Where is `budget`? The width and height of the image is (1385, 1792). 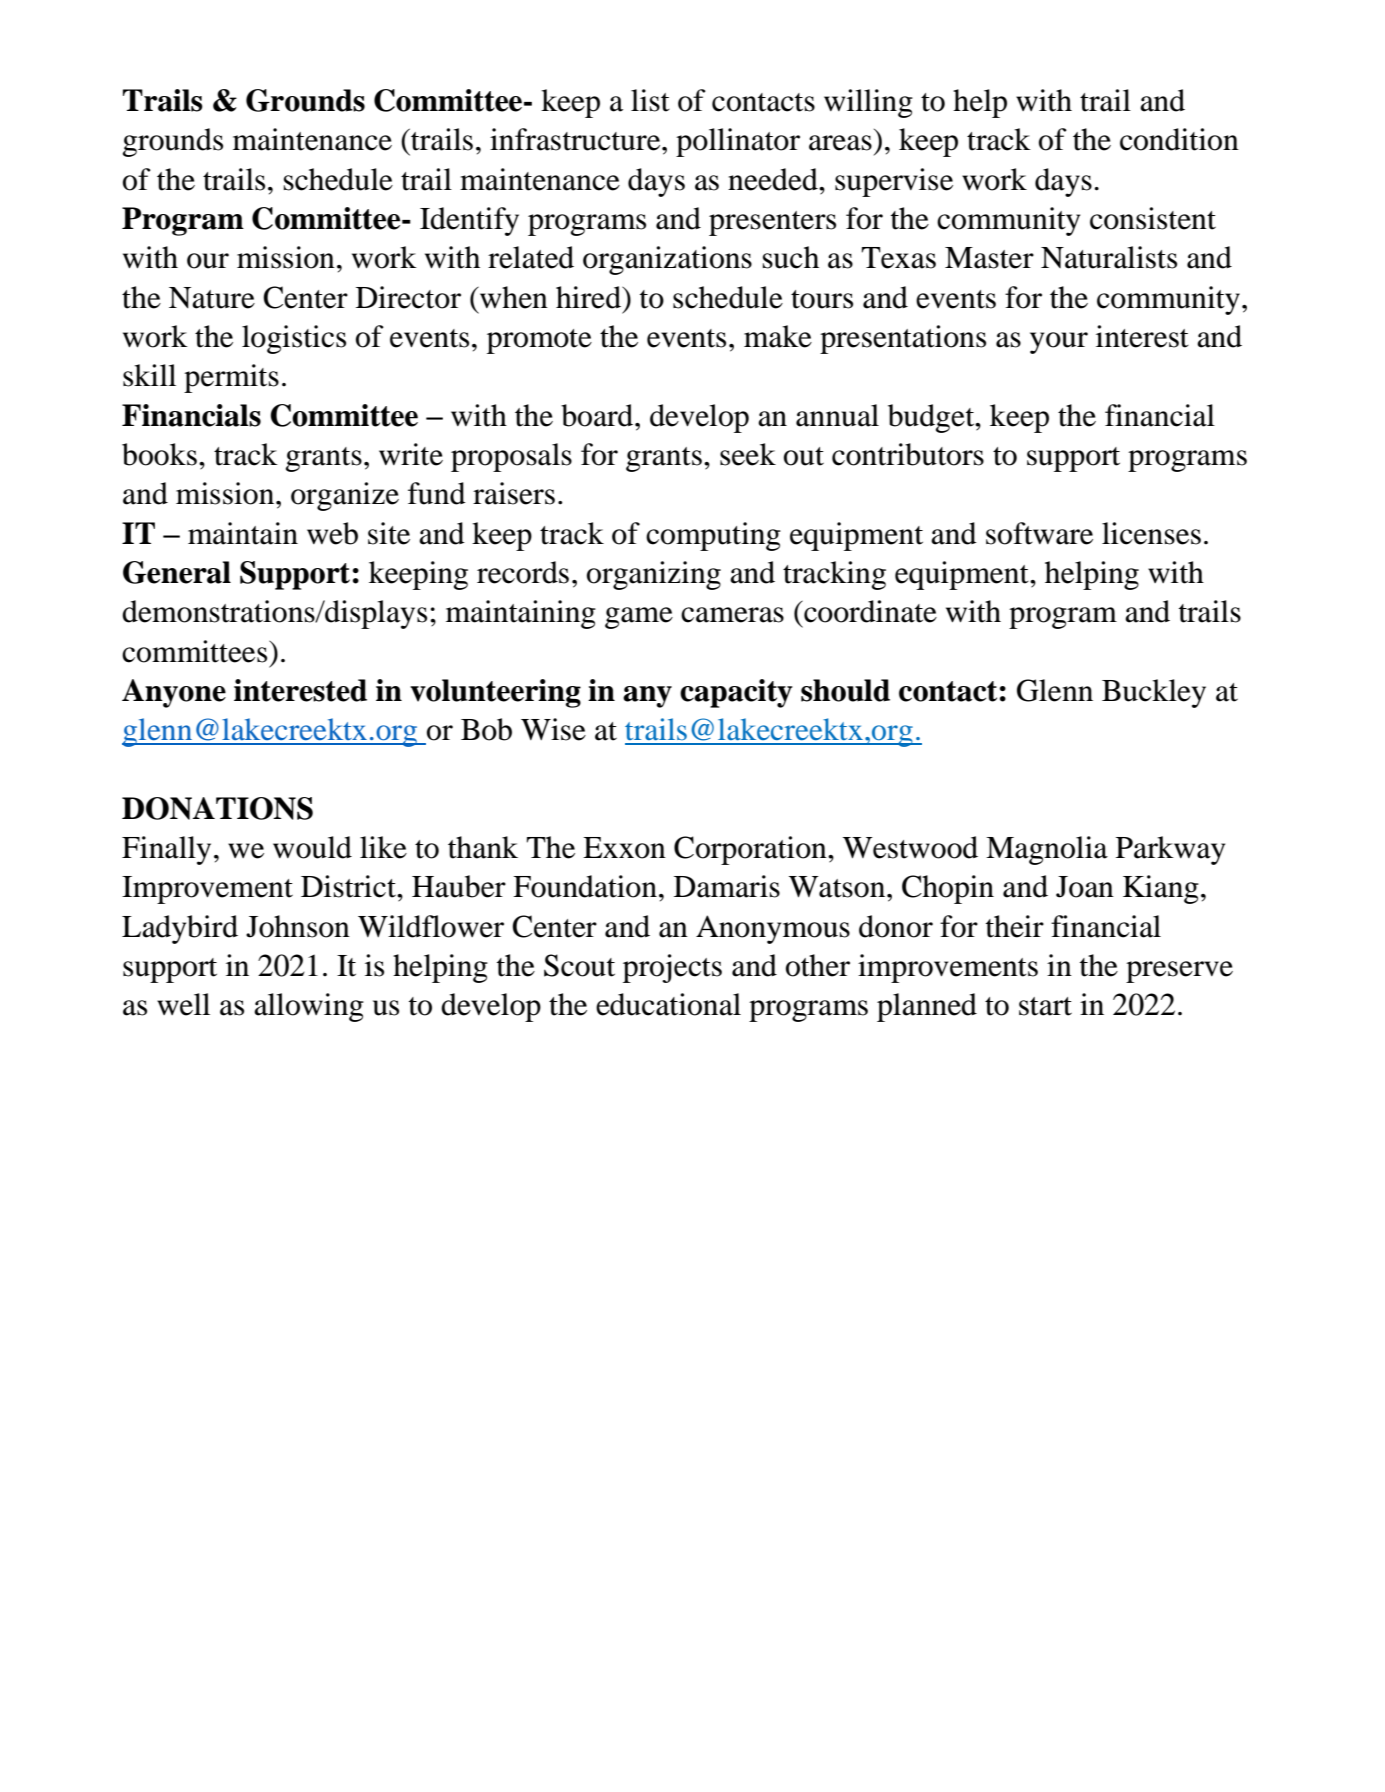
budget is located at coordinates (932, 418).
